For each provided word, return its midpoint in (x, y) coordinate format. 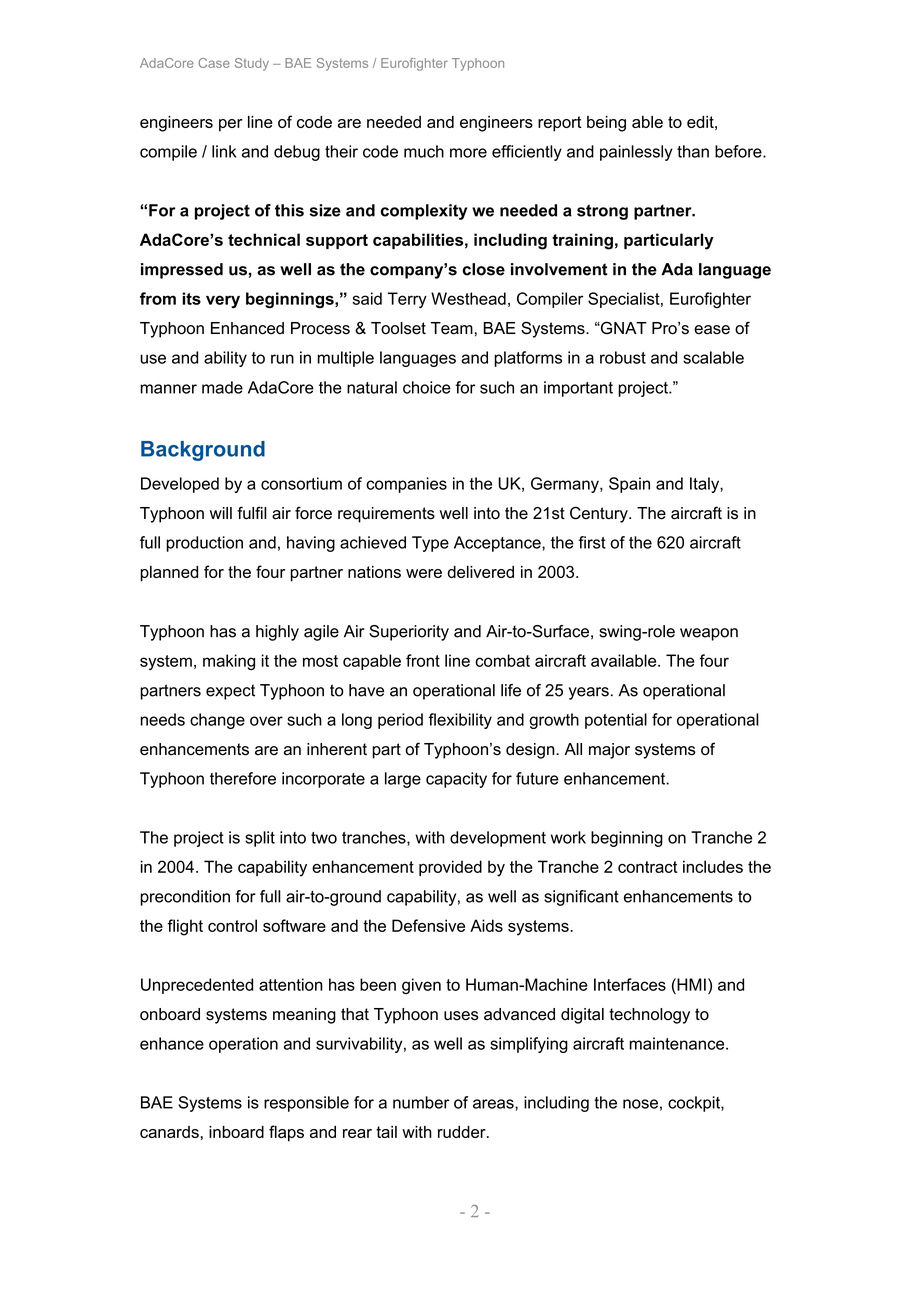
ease (712, 330)
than (693, 151)
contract (648, 867)
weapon (709, 634)
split (260, 839)
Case (214, 63)
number (421, 1102)
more (468, 153)
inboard (236, 1132)
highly (277, 633)
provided (450, 868)
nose (640, 1104)
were (424, 573)
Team (452, 328)
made (222, 387)
